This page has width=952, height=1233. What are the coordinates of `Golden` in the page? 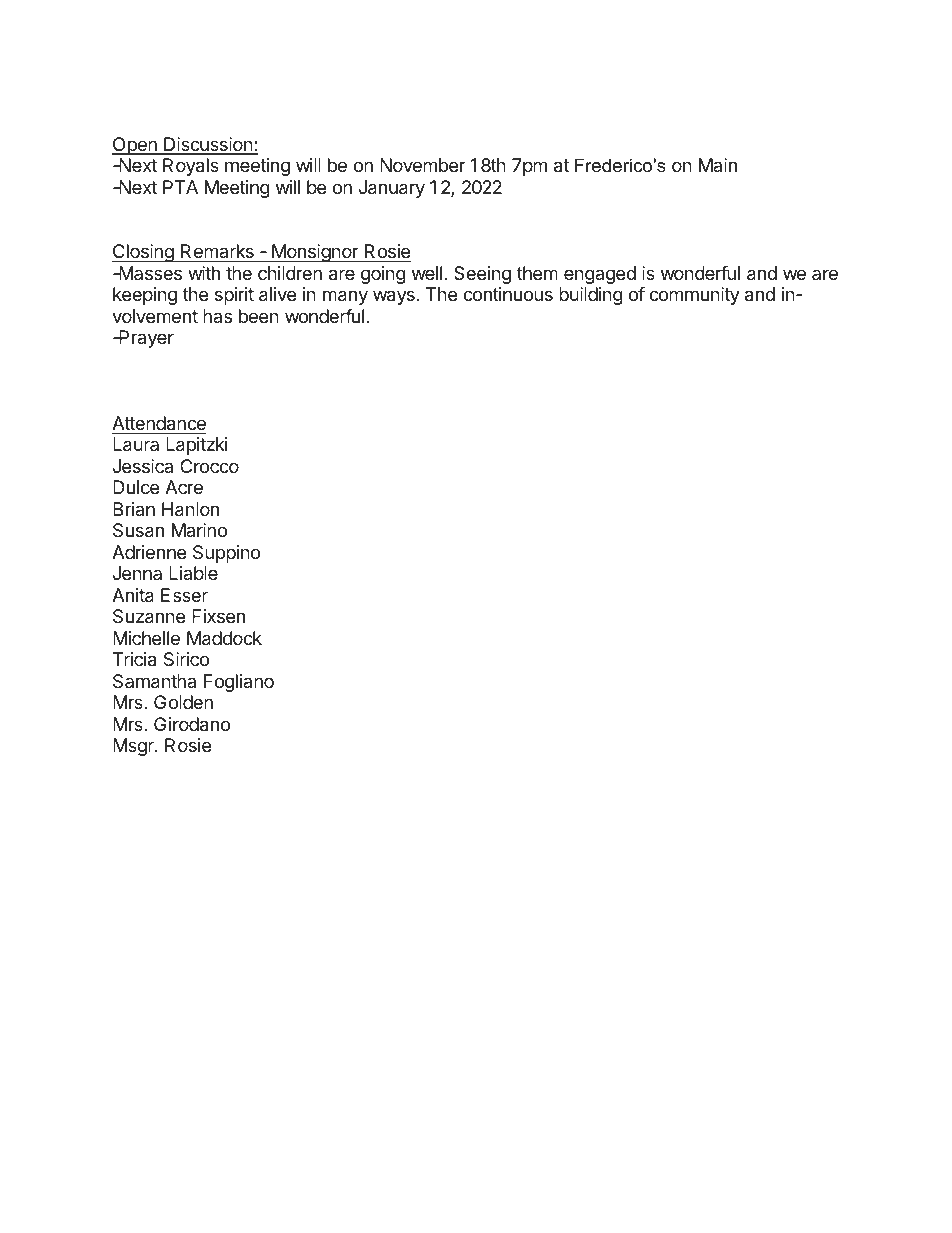 It's located at (183, 702).
